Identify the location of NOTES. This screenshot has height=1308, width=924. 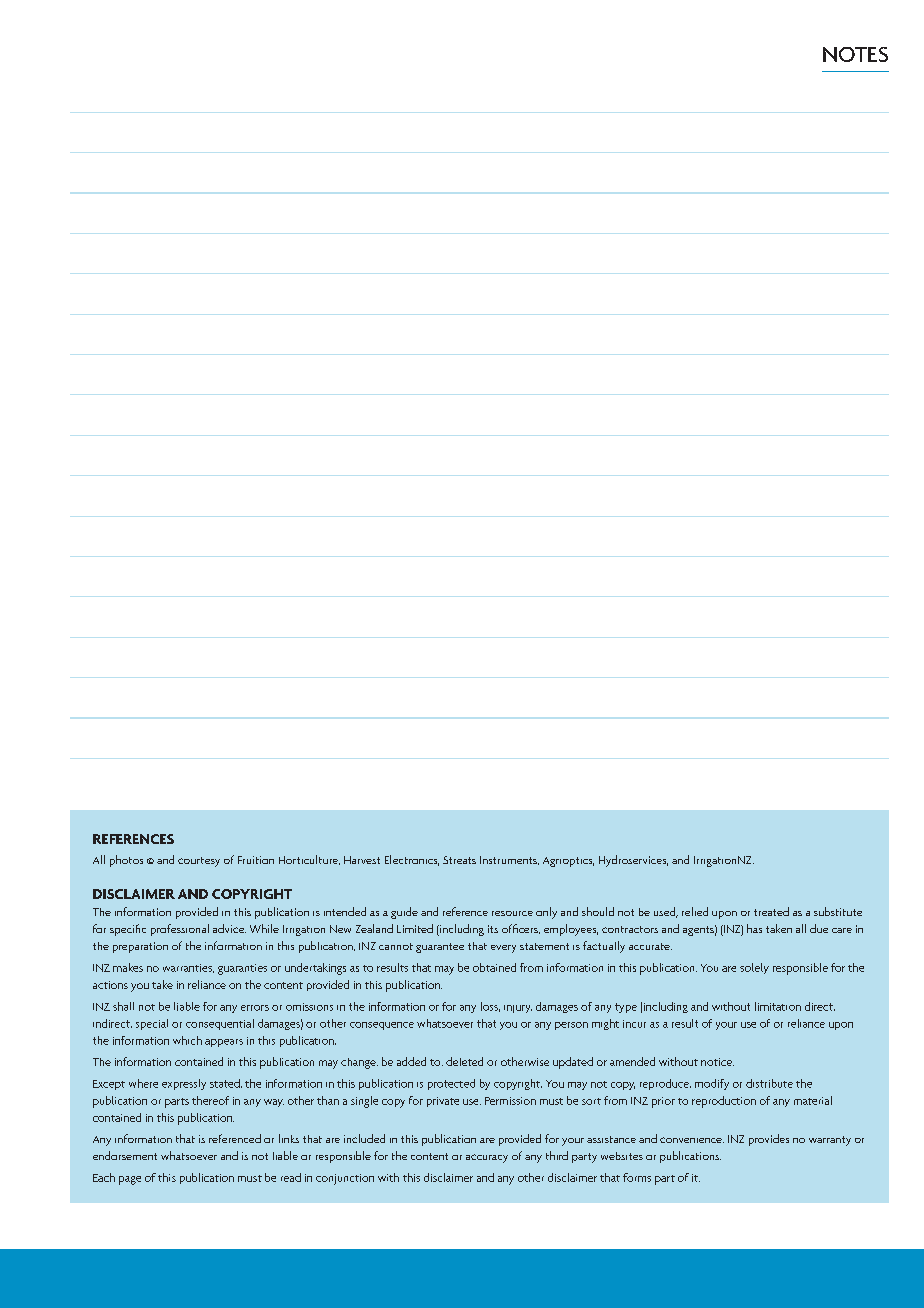
(855, 54).
